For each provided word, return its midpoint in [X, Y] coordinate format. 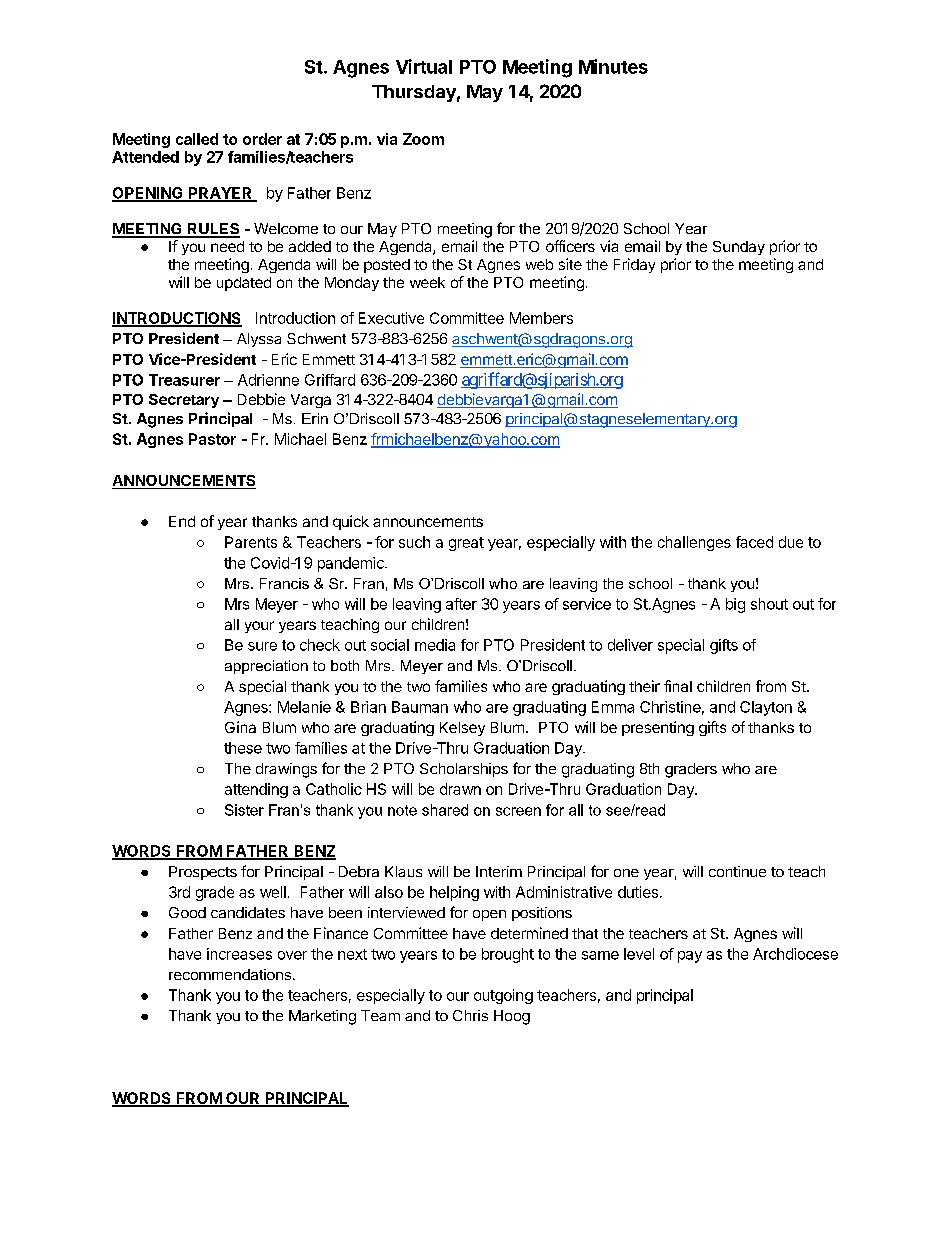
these [243, 748]
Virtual [424, 66]
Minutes [613, 66]
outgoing [503, 996]
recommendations [230, 974]
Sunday [739, 248]
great [466, 544]
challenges [694, 543]
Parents [251, 542]
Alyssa [259, 340]
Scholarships [464, 770]
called [197, 139]
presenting [658, 728]
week [427, 282]
